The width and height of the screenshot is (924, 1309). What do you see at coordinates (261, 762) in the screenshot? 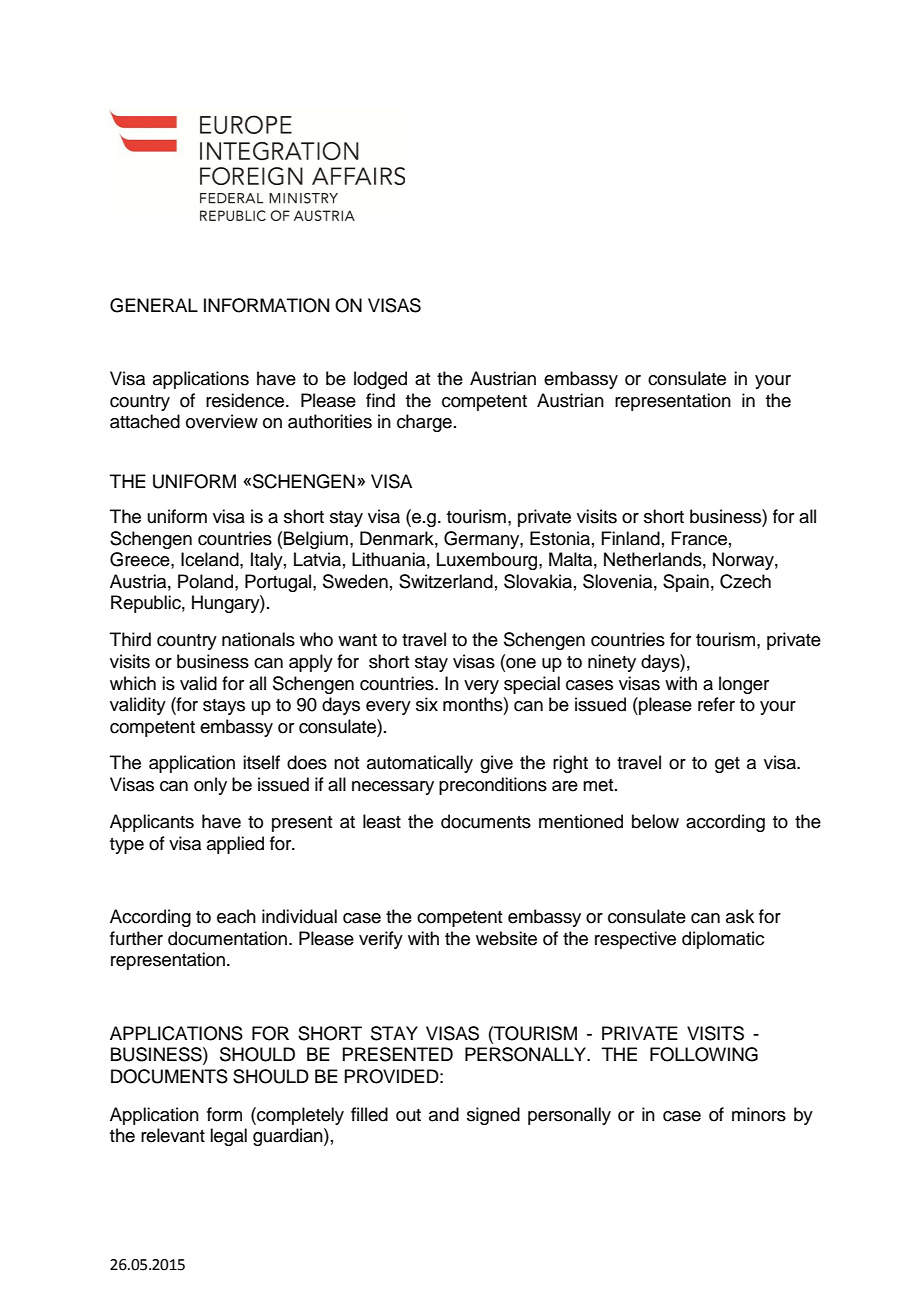
I see `itself` at bounding box center [261, 762].
